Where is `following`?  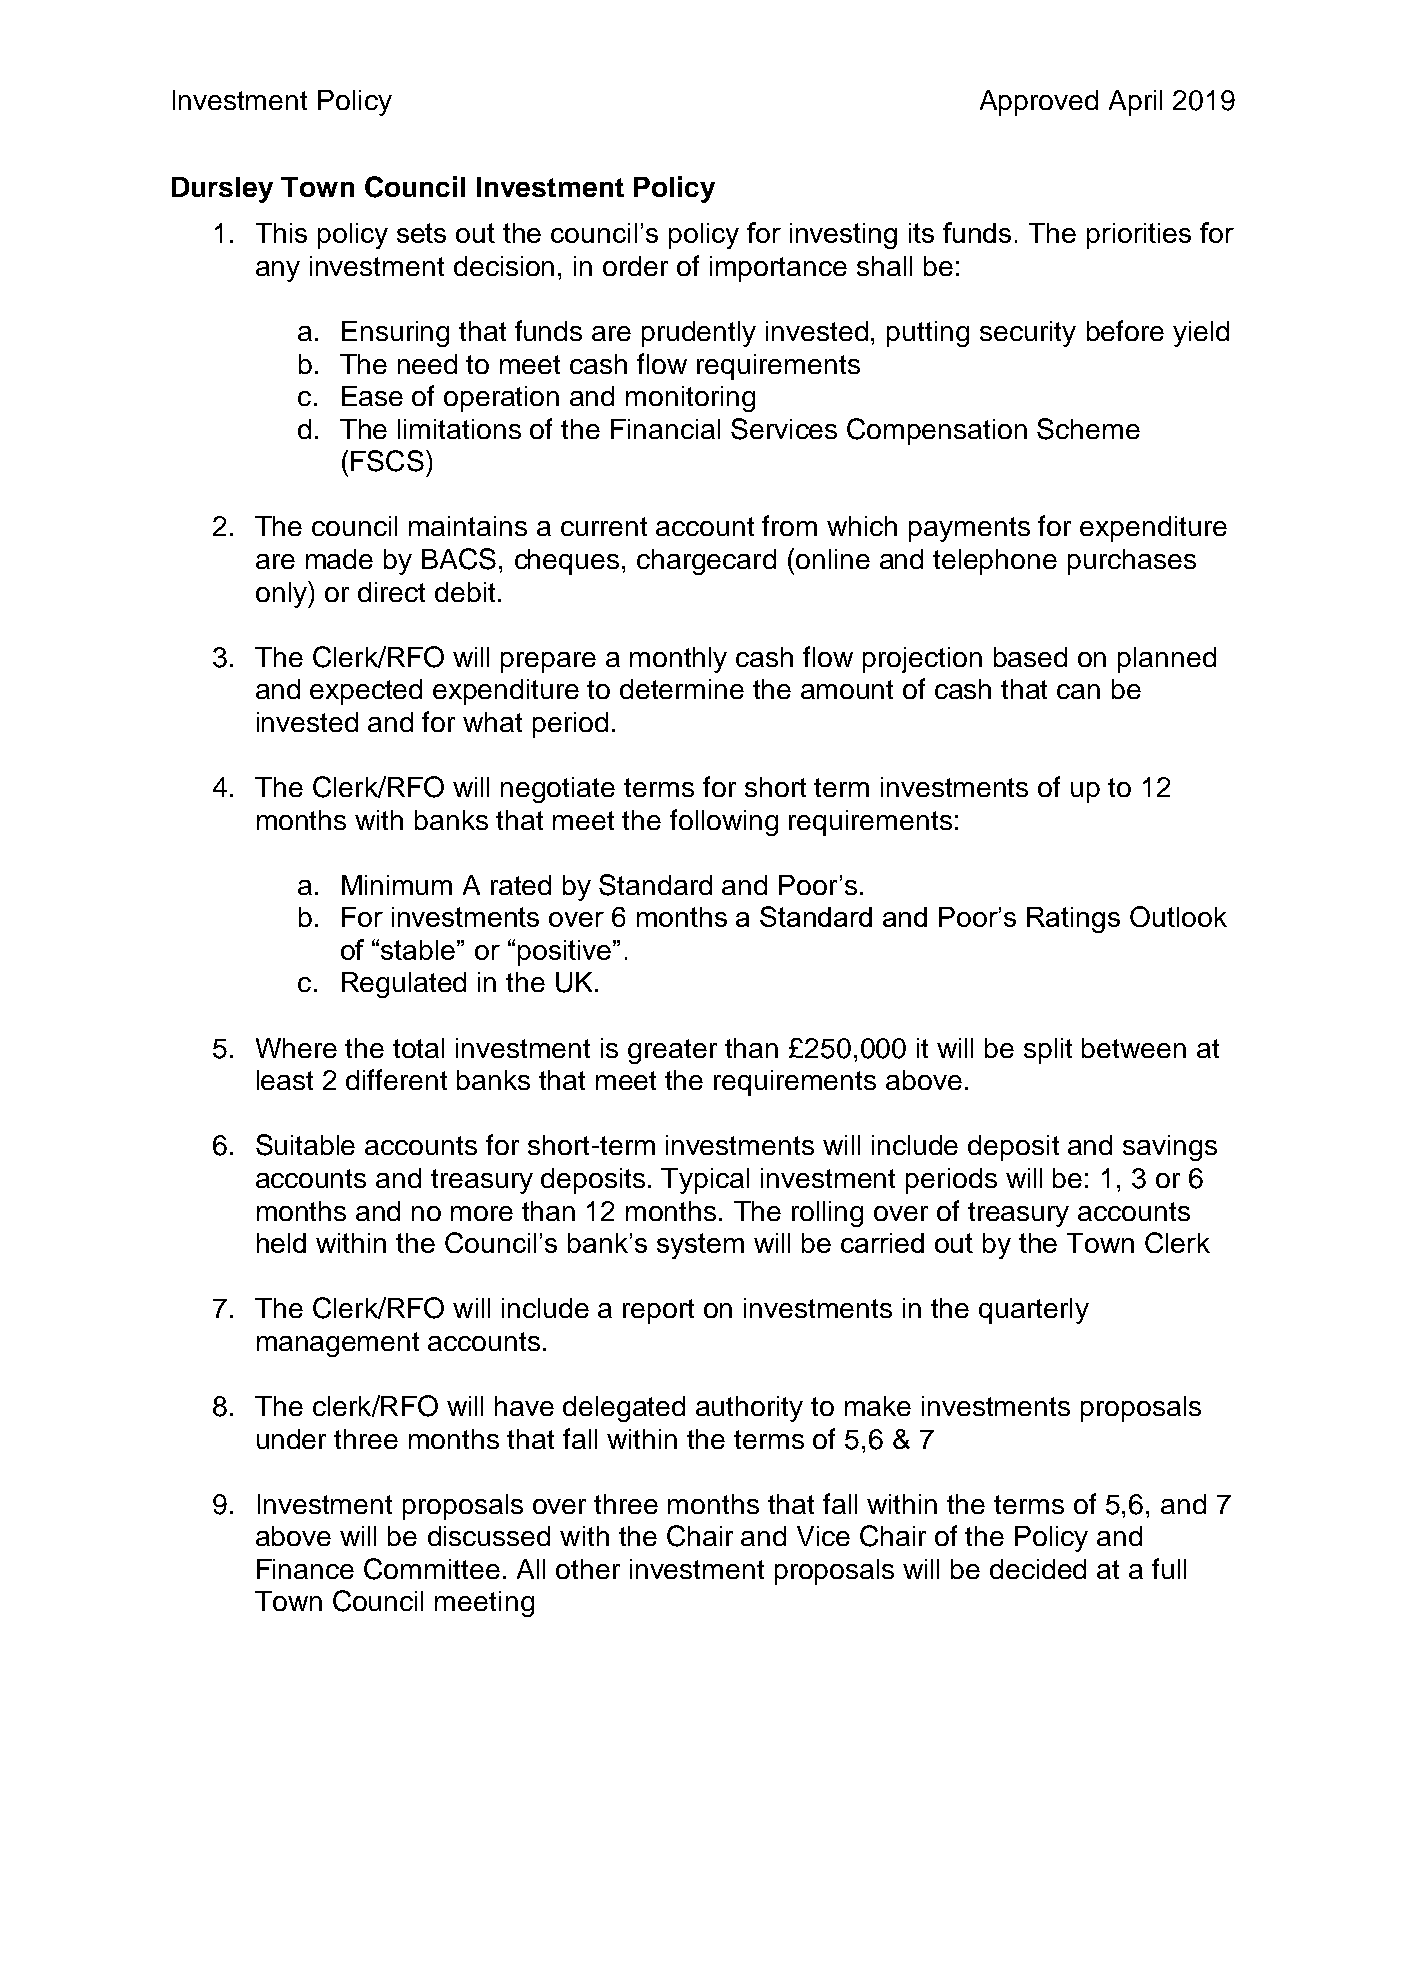
following is located at coordinates (724, 822).
